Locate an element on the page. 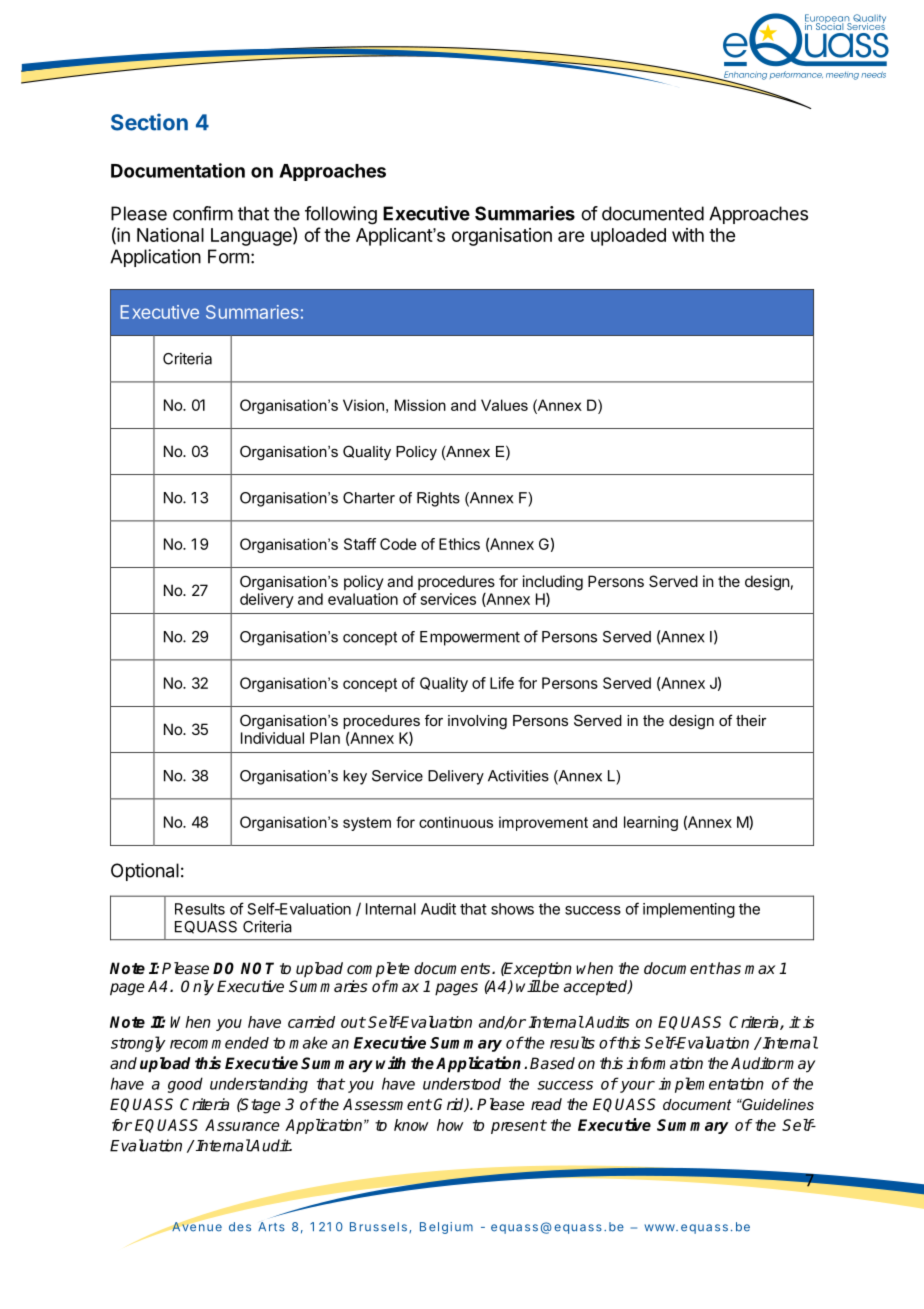 Image resolution: width=924 pixels, height=1309 pixels. following is located at coordinates (341, 215).
